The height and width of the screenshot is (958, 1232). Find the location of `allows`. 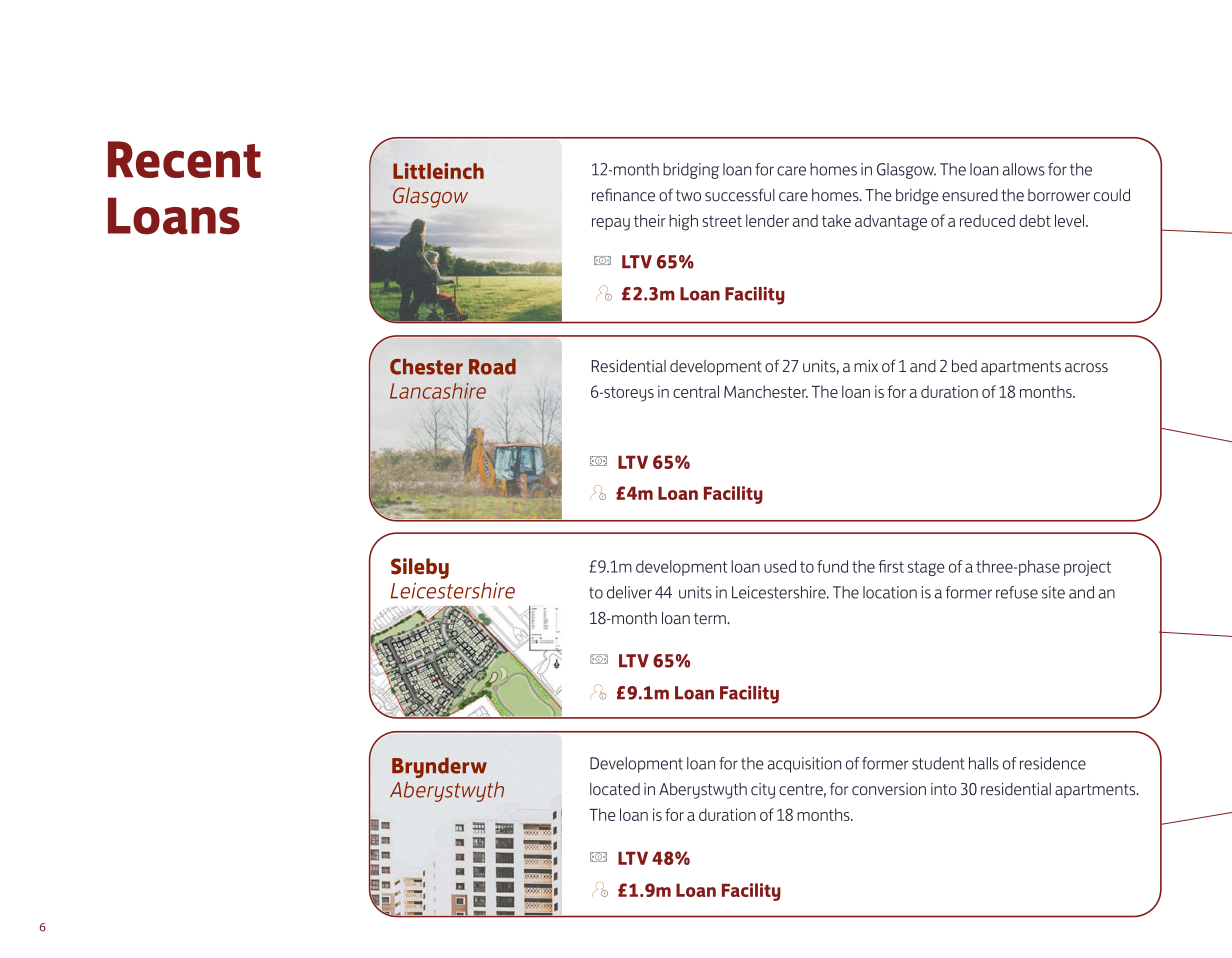

allows is located at coordinates (1024, 169).
